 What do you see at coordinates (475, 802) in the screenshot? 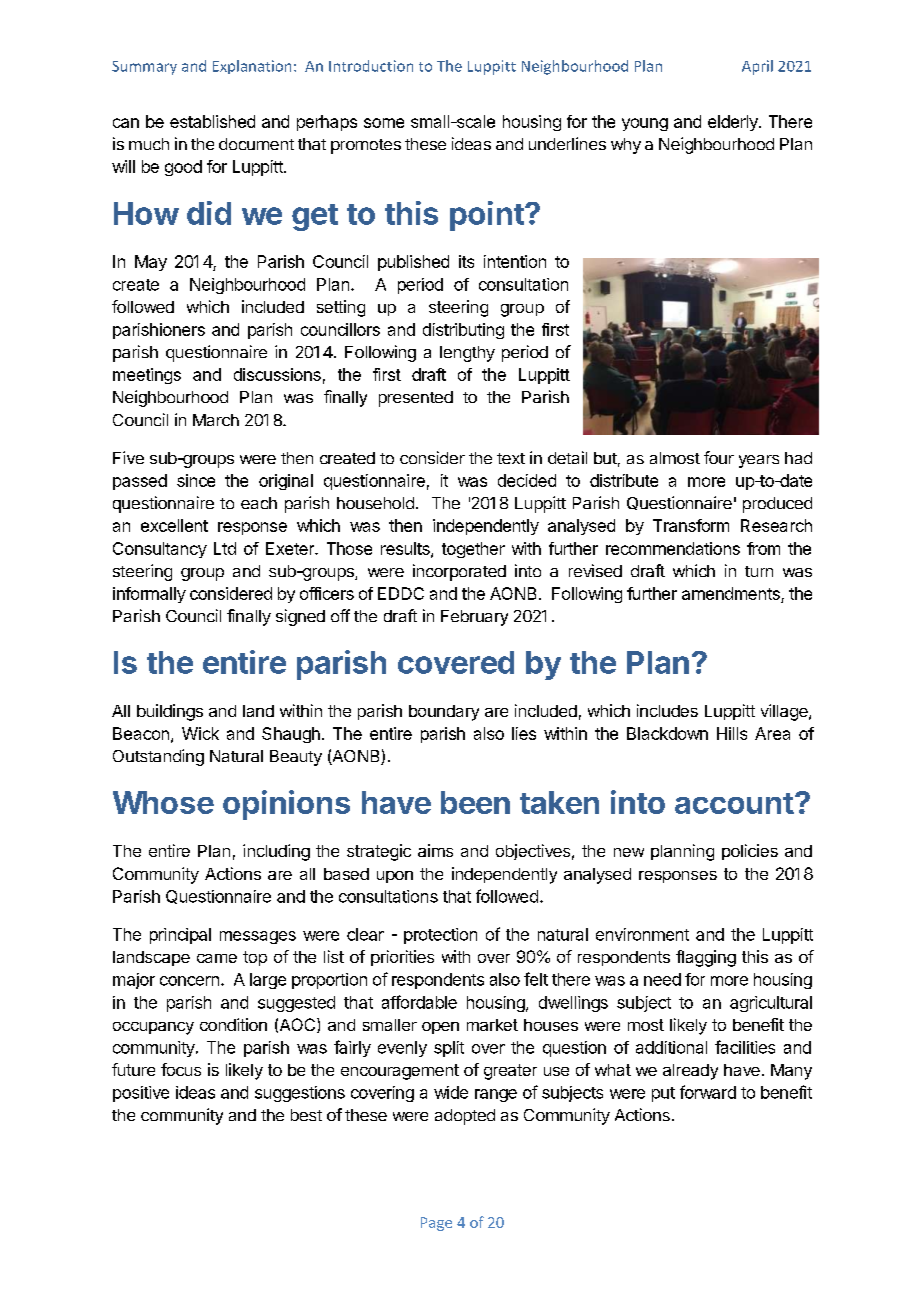
I see `been` at bounding box center [475, 802].
